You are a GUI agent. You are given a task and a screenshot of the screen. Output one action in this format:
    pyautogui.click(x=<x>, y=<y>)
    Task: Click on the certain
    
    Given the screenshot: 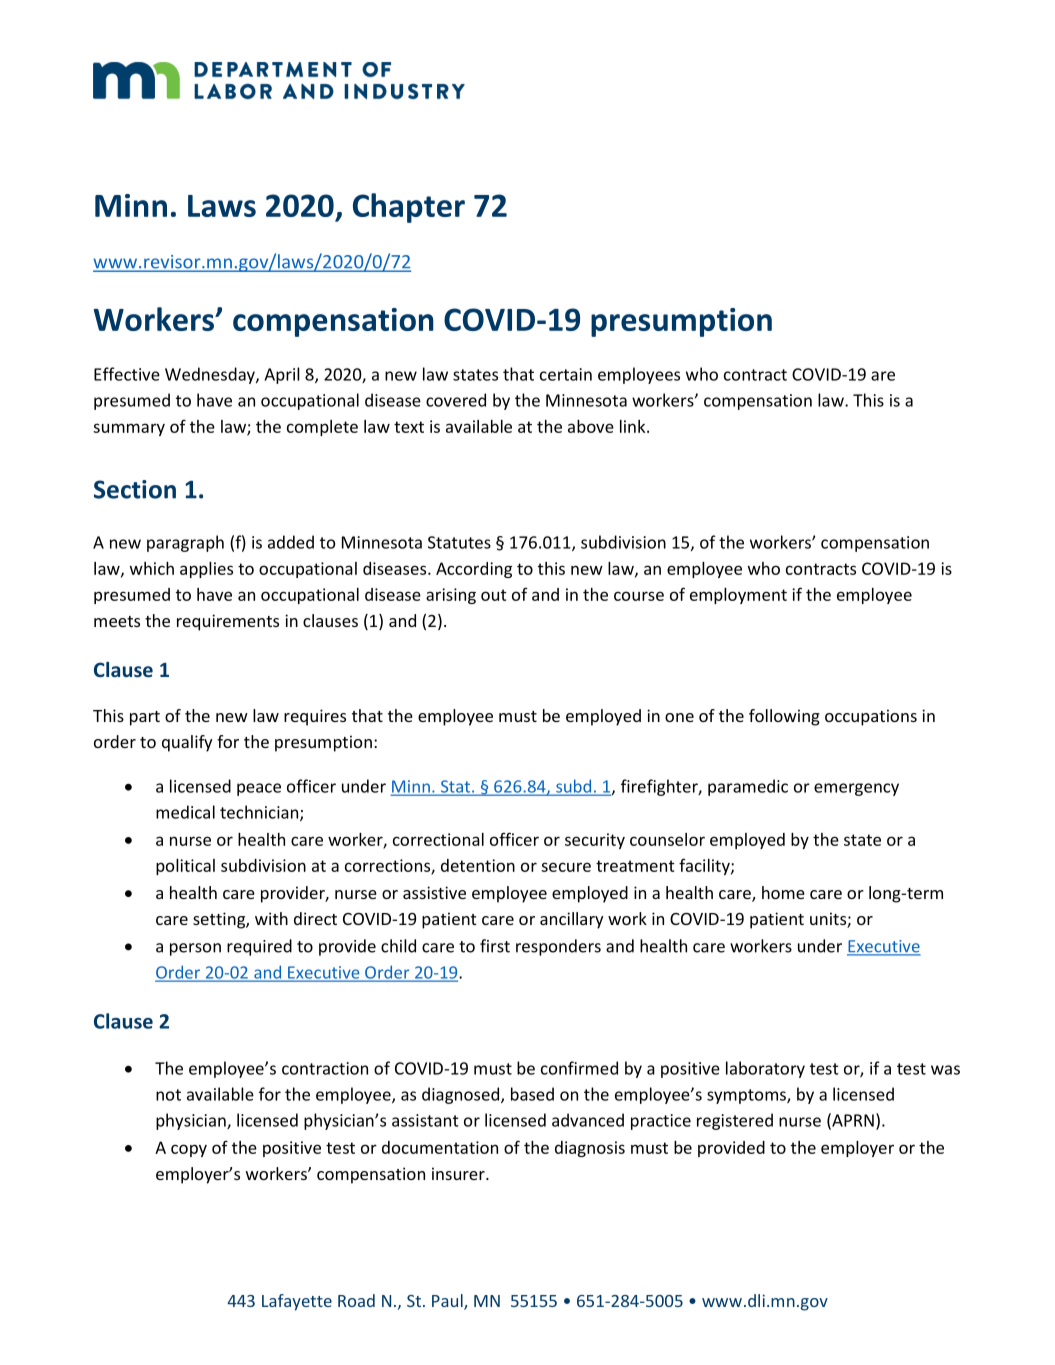 What is the action you would take?
    pyautogui.click(x=566, y=374)
